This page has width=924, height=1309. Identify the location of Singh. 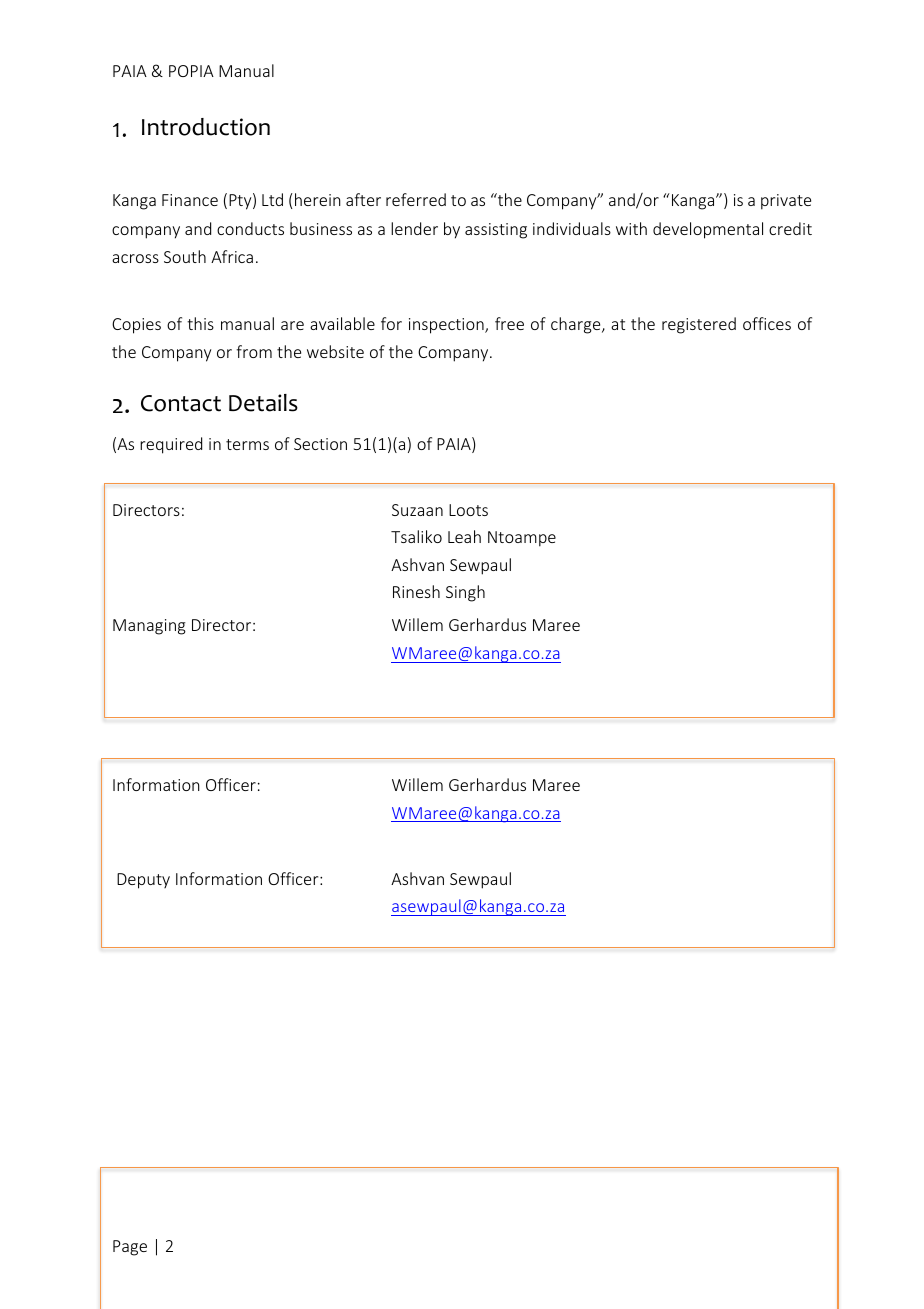
(465, 593).
